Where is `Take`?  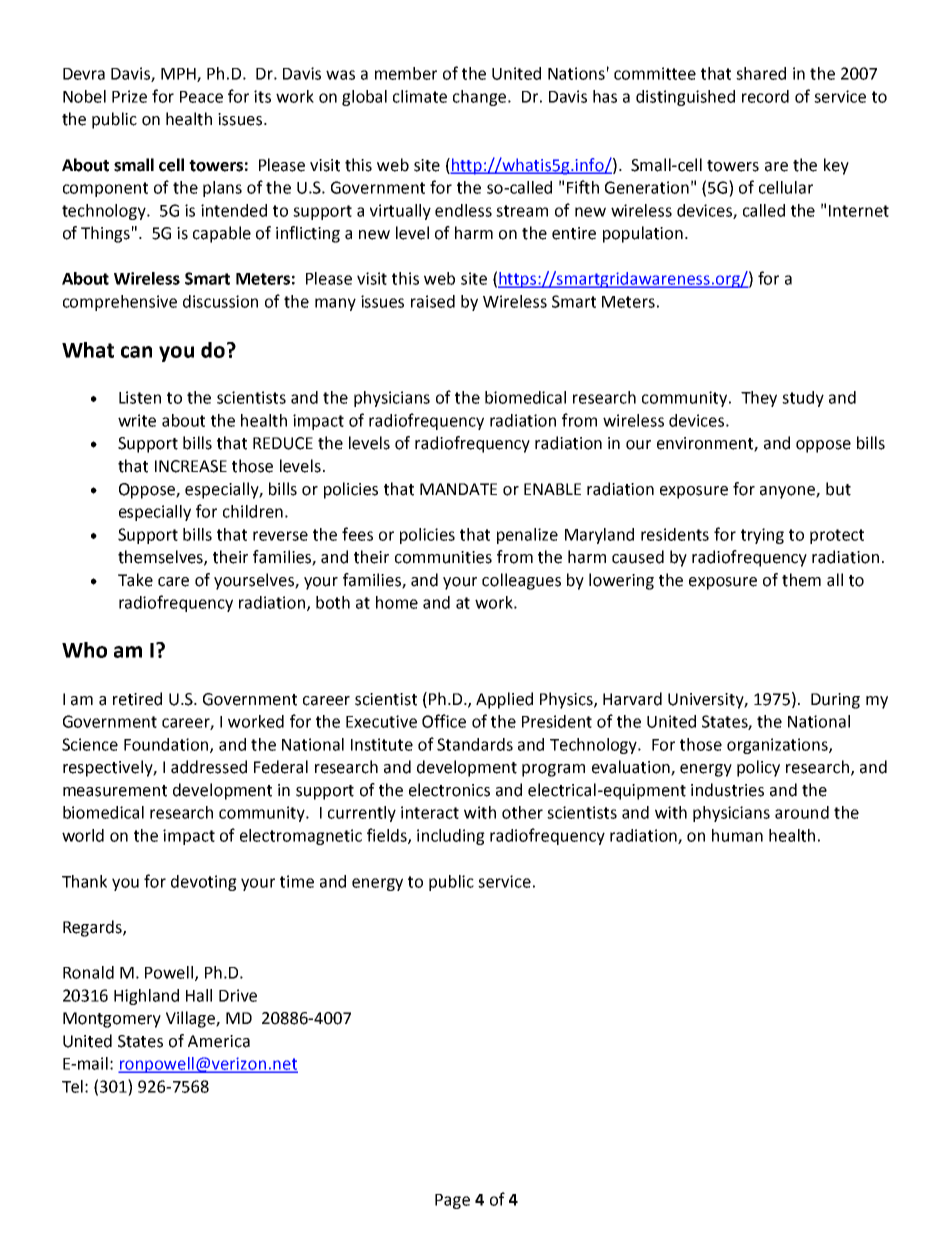 Take is located at coordinates (135, 580).
